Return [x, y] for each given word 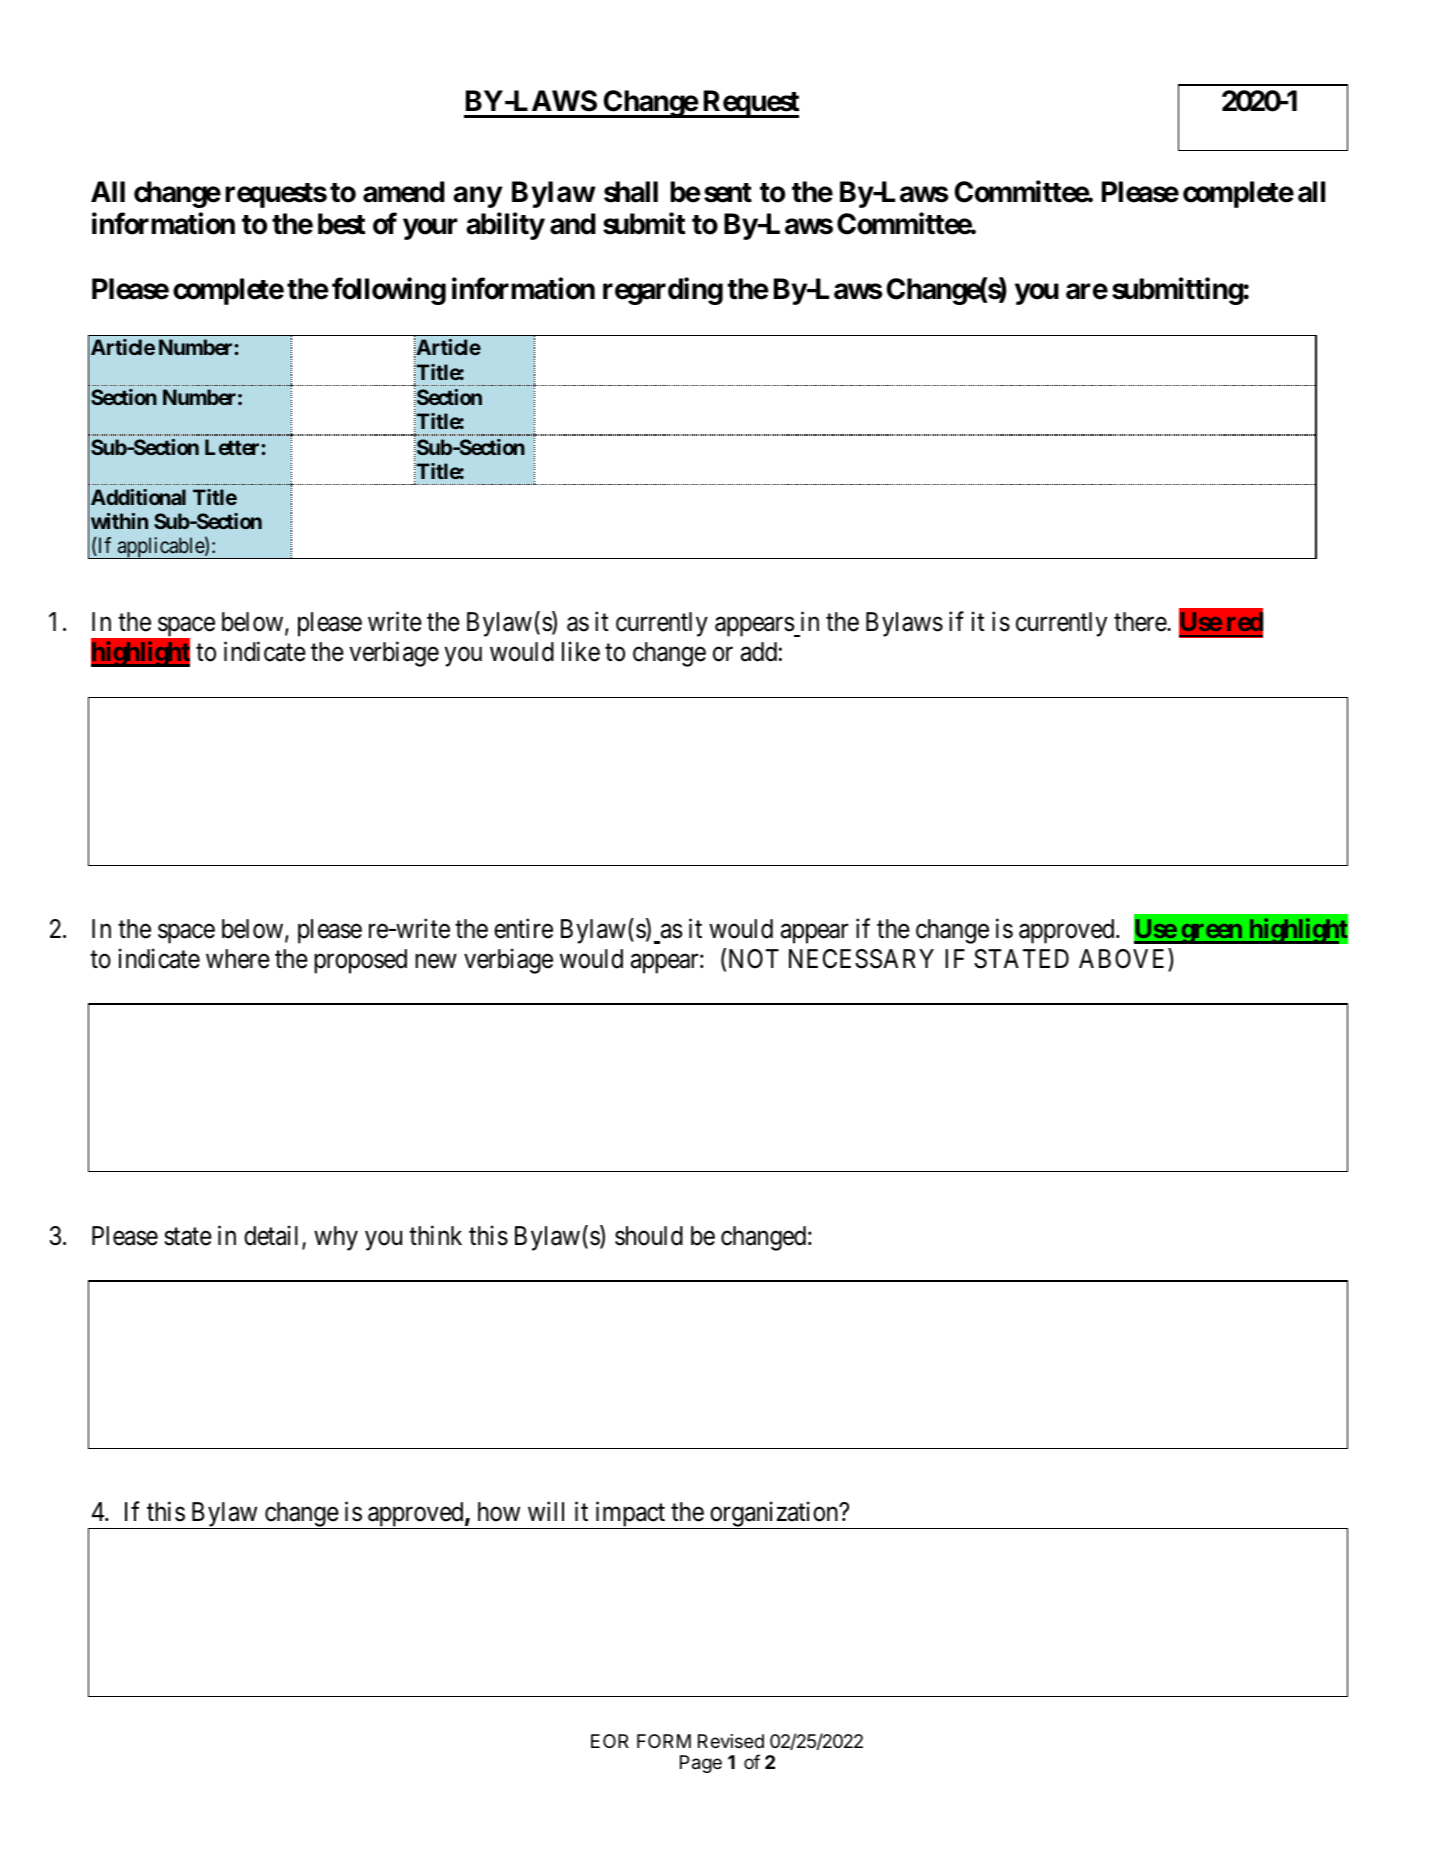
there [1141, 622]
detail [273, 1236]
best [342, 224]
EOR [610, 1741]
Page [701, 1764]
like [581, 652]
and [573, 224]
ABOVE [1124, 959]
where [238, 959]
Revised [731, 1741]
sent [728, 193]
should [649, 1236]
